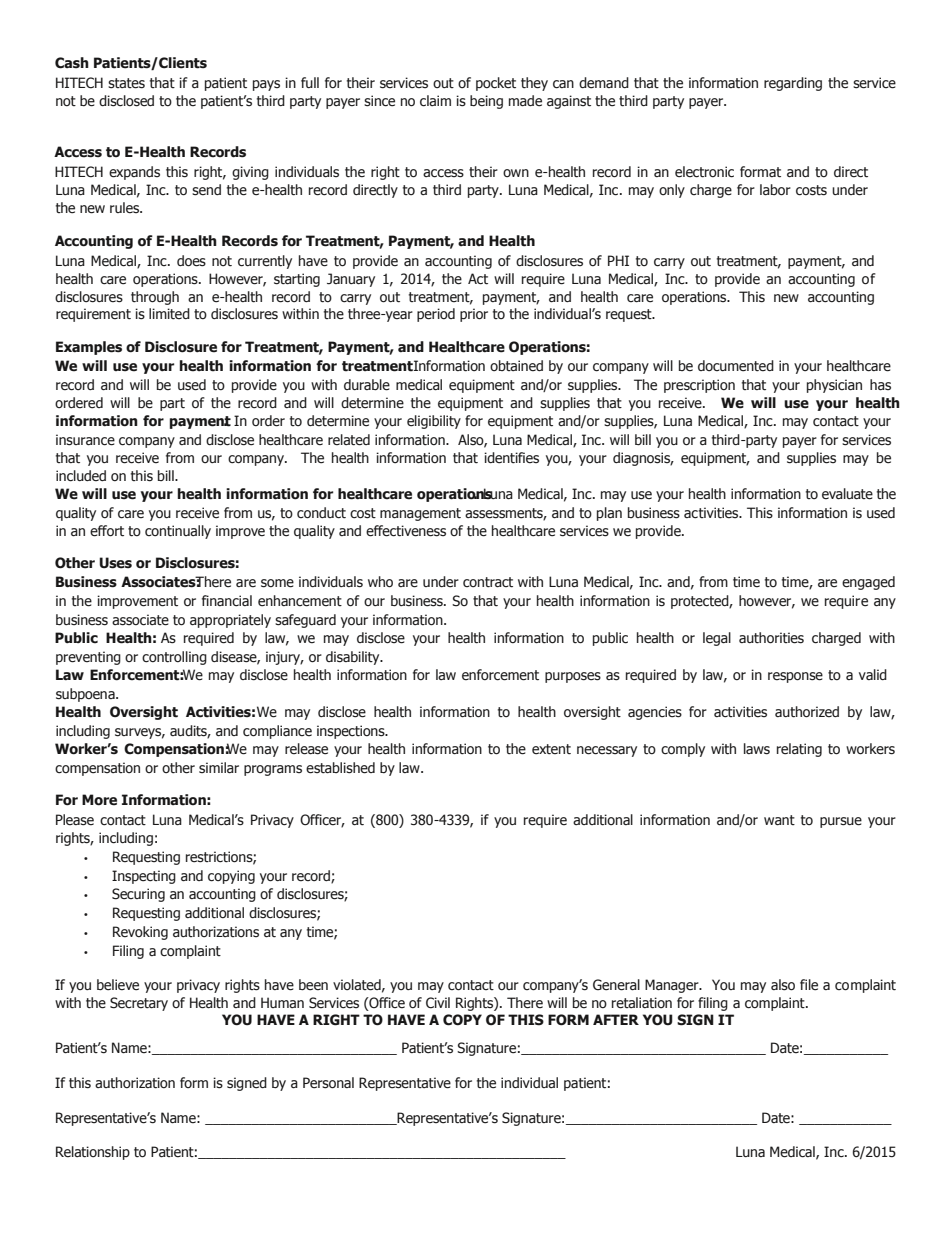 Image resolution: width=952 pixels, height=1233 pixels. I want to click on contract, so click(488, 582).
